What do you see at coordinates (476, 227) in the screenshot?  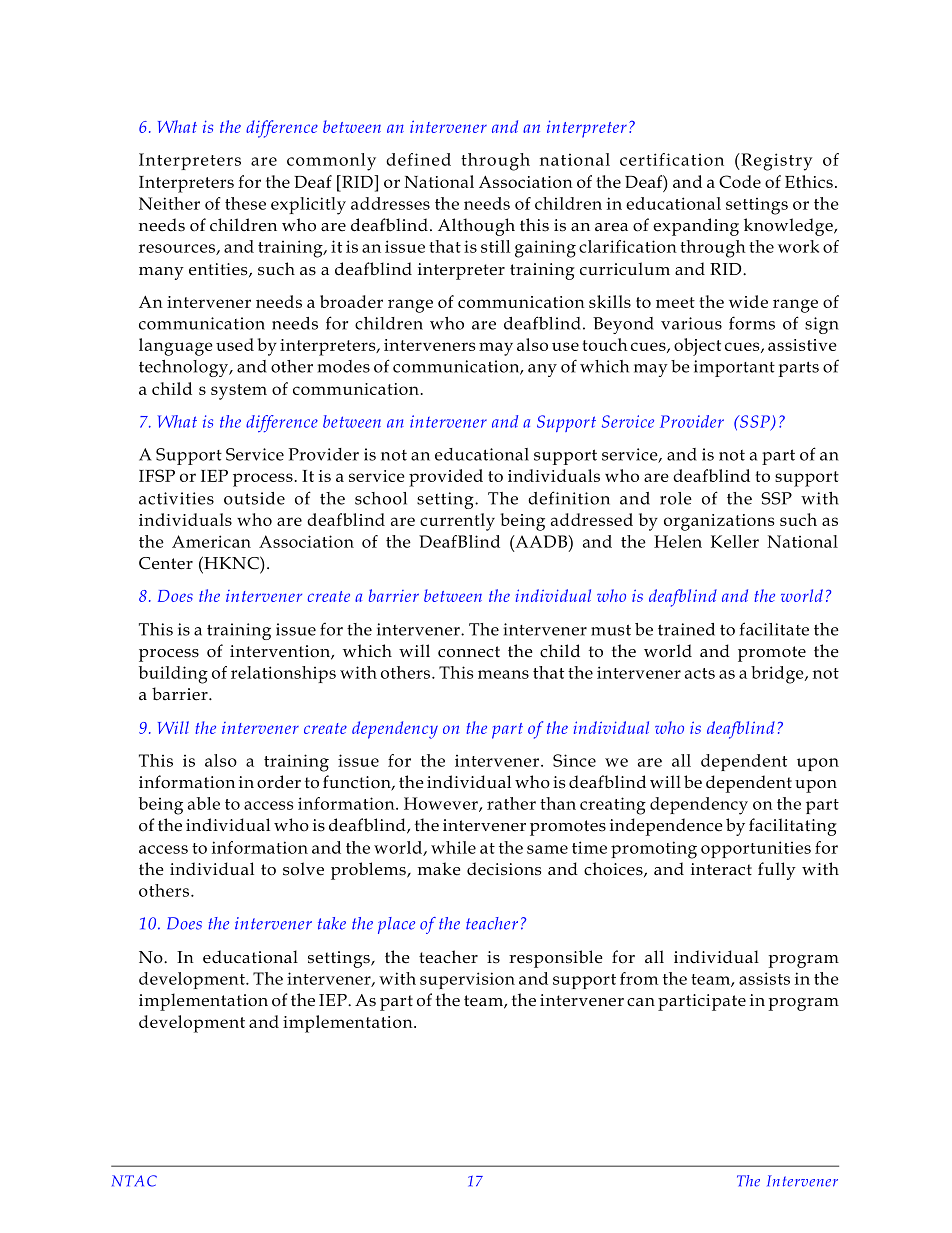 I see `Although` at bounding box center [476, 227].
